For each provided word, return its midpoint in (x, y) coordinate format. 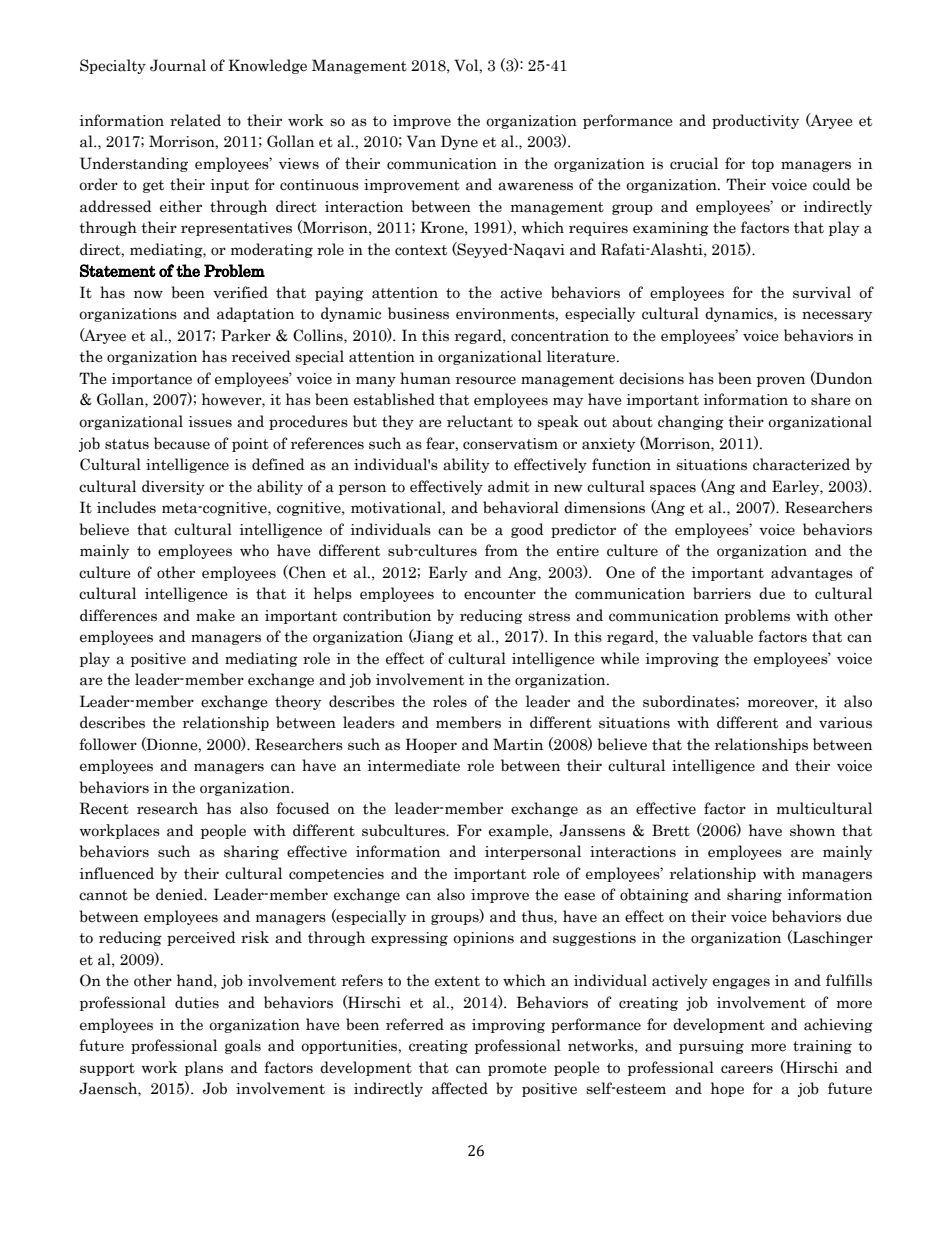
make (215, 615)
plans (204, 1068)
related (195, 120)
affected (460, 1088)
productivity (755, 121)
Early (448, 573)
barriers (722, 593)
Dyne (459, 142)
